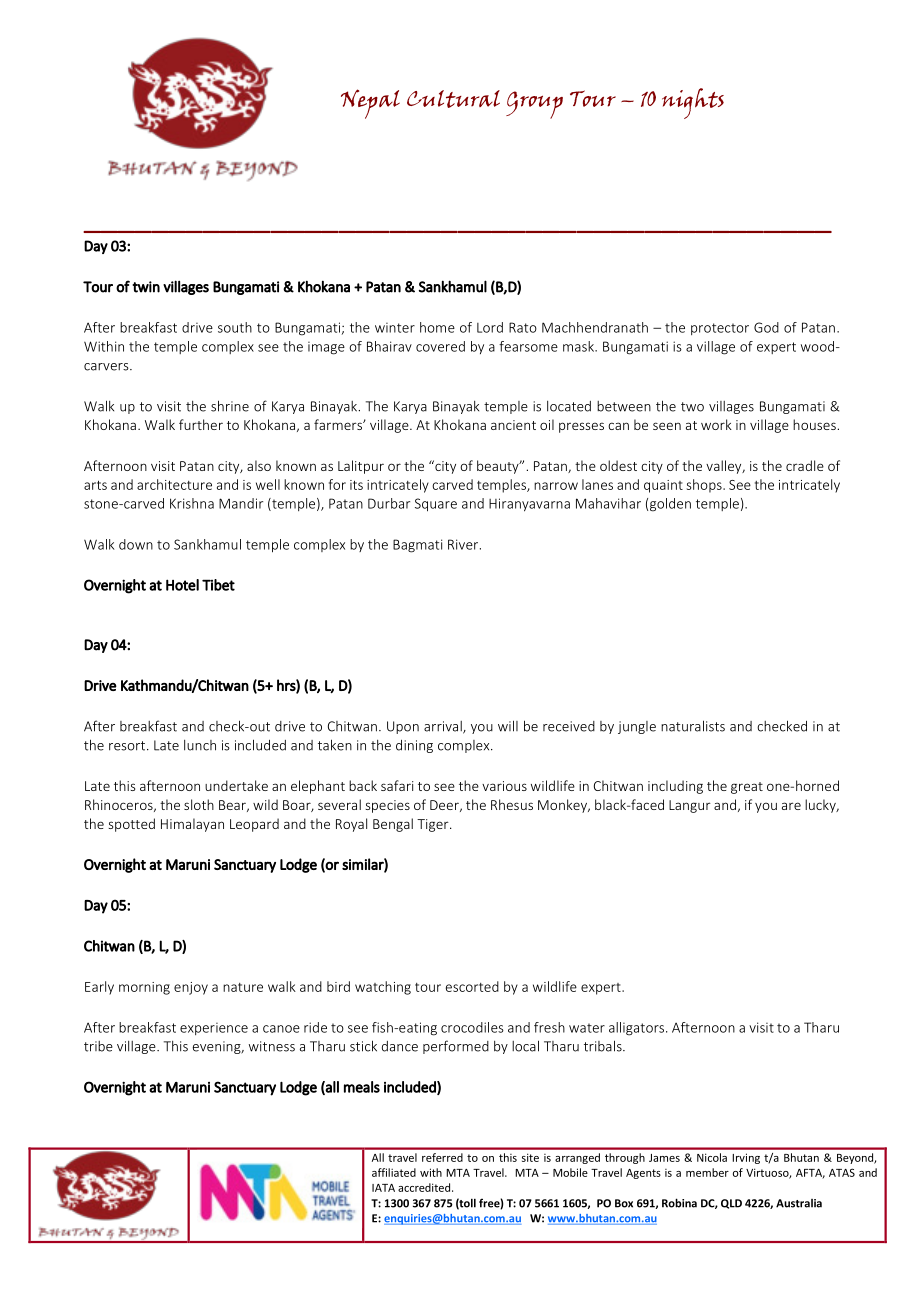  I want to click on Nepal, so click(370, 104).
